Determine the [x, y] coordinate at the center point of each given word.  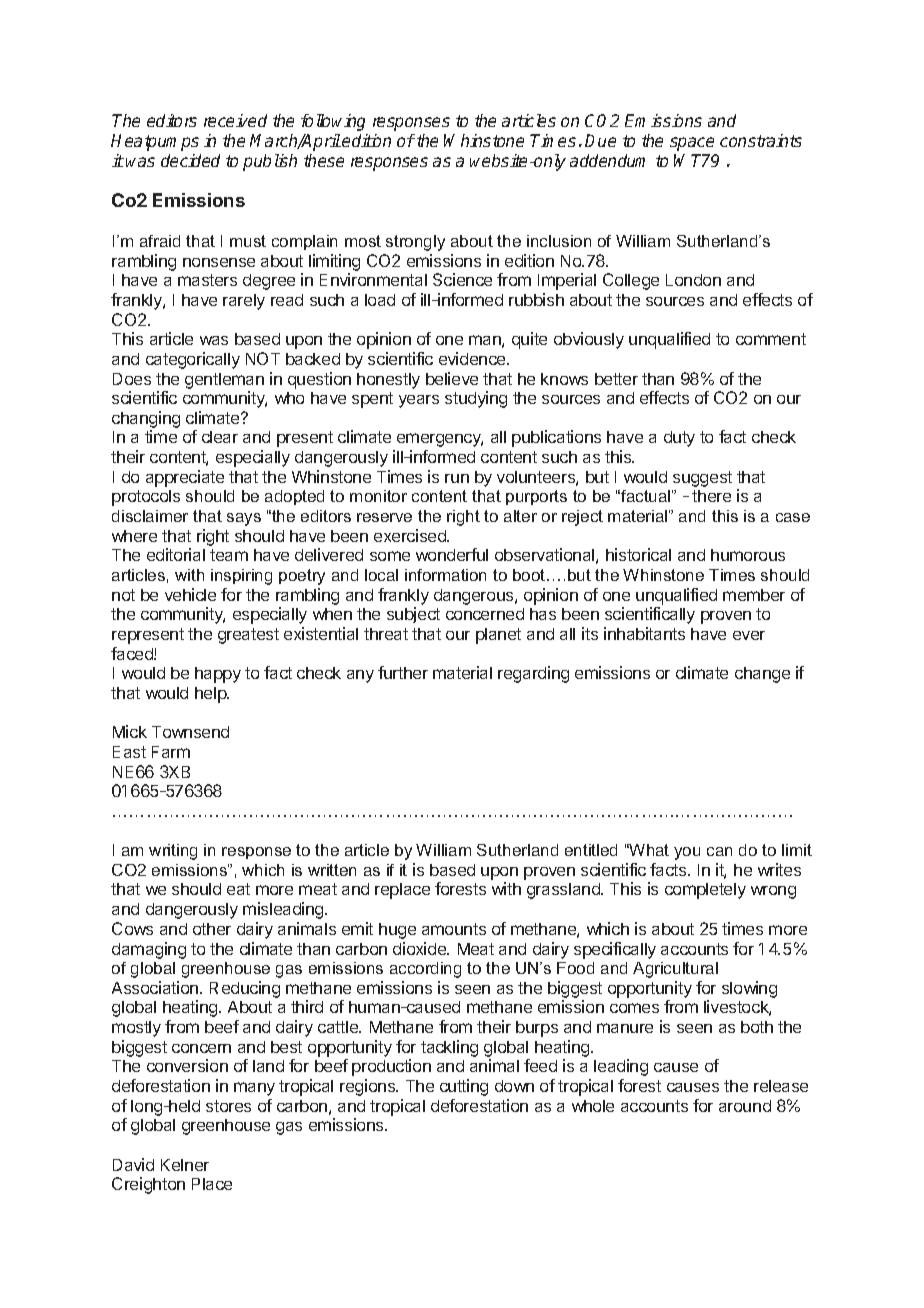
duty [679, 439]
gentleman [224, 381]
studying [476, 399]
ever [749, 635]
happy [218, 675]
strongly [415, 243]
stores [228, 1106]
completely [705, 891]
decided [190, 160]
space [692, 144]
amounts [454, 929]
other [212, 929]
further [403, 672]
